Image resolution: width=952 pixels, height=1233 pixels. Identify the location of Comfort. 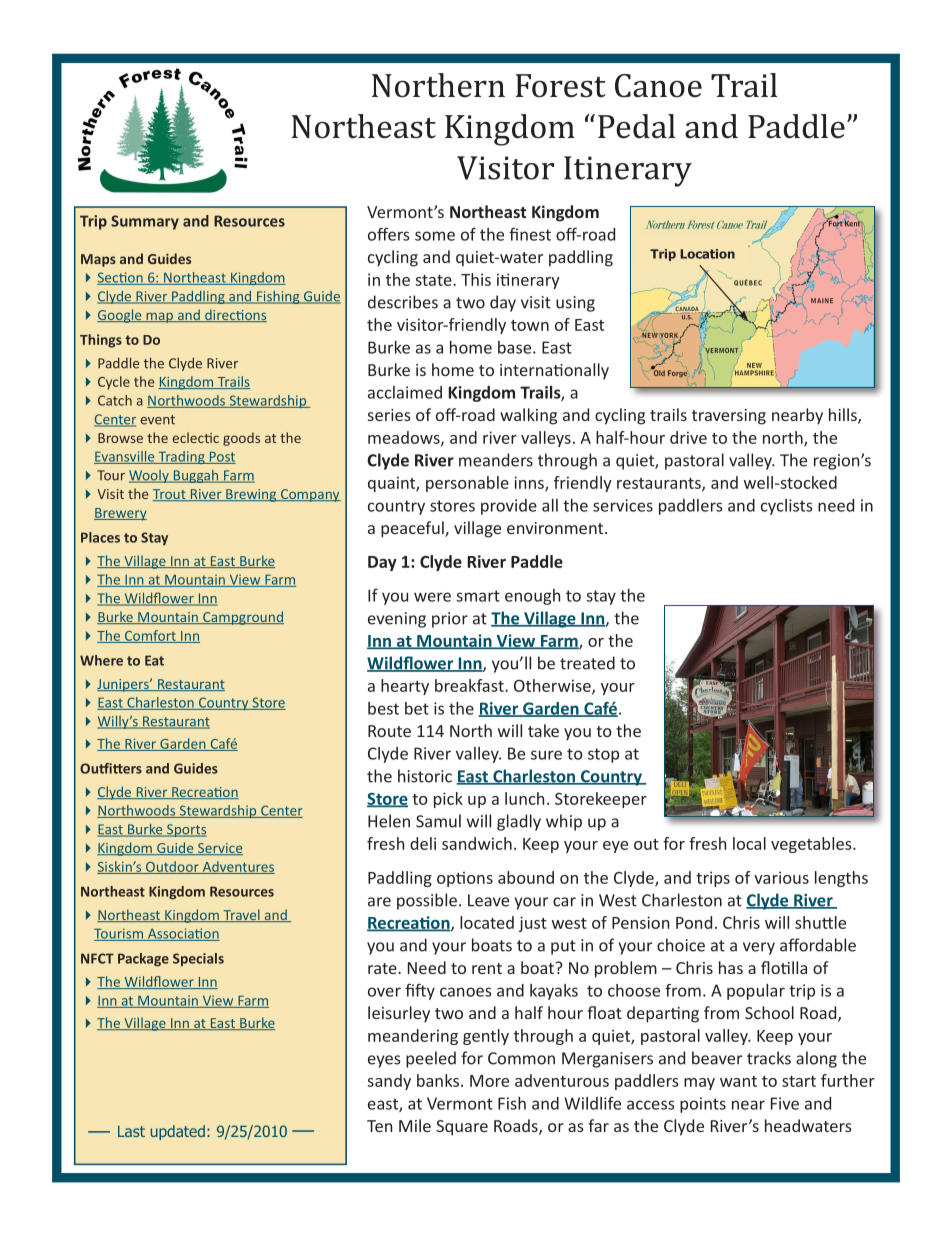
(150, 636).
